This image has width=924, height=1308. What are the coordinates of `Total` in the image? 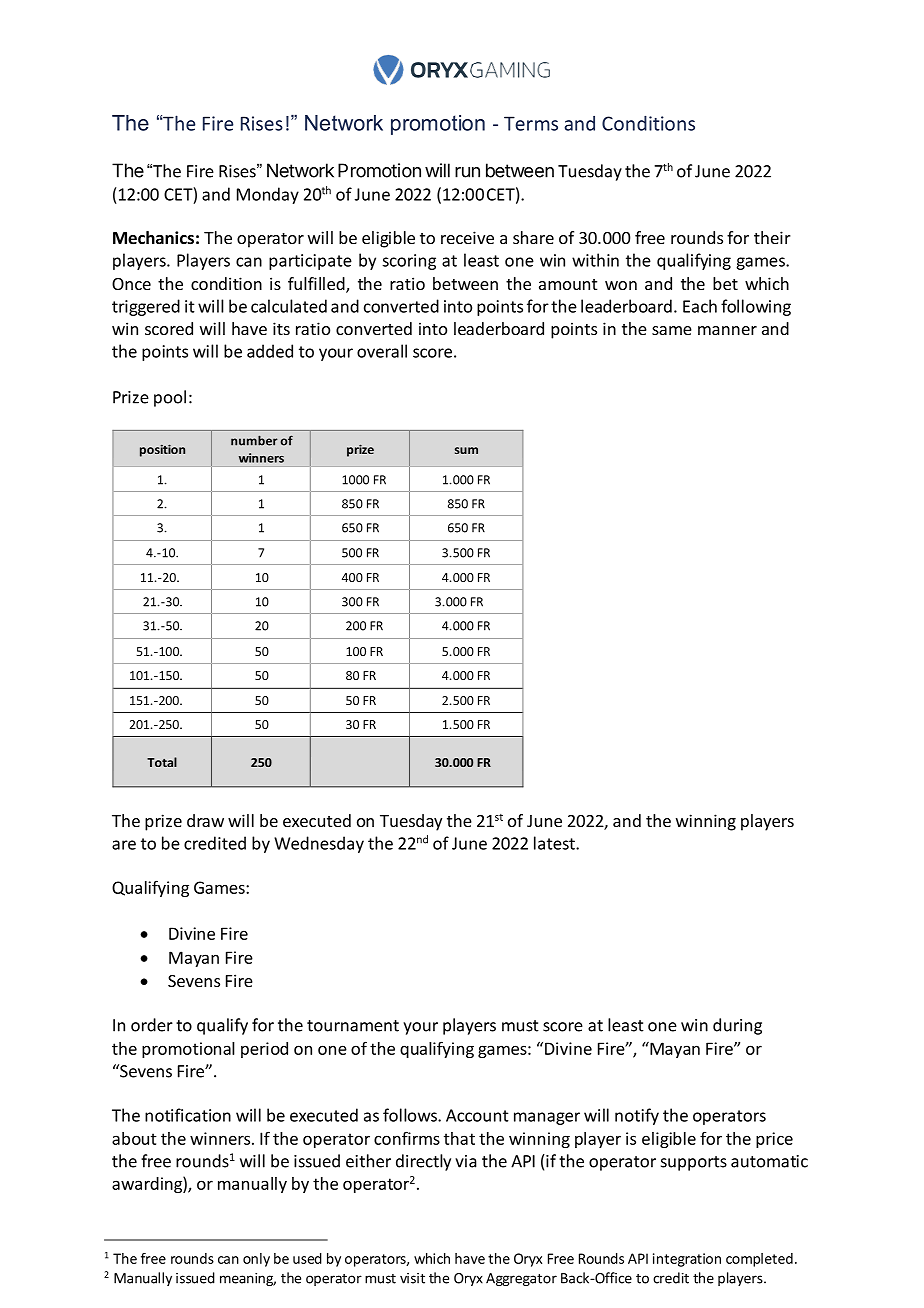 It's located at (162, 762).
